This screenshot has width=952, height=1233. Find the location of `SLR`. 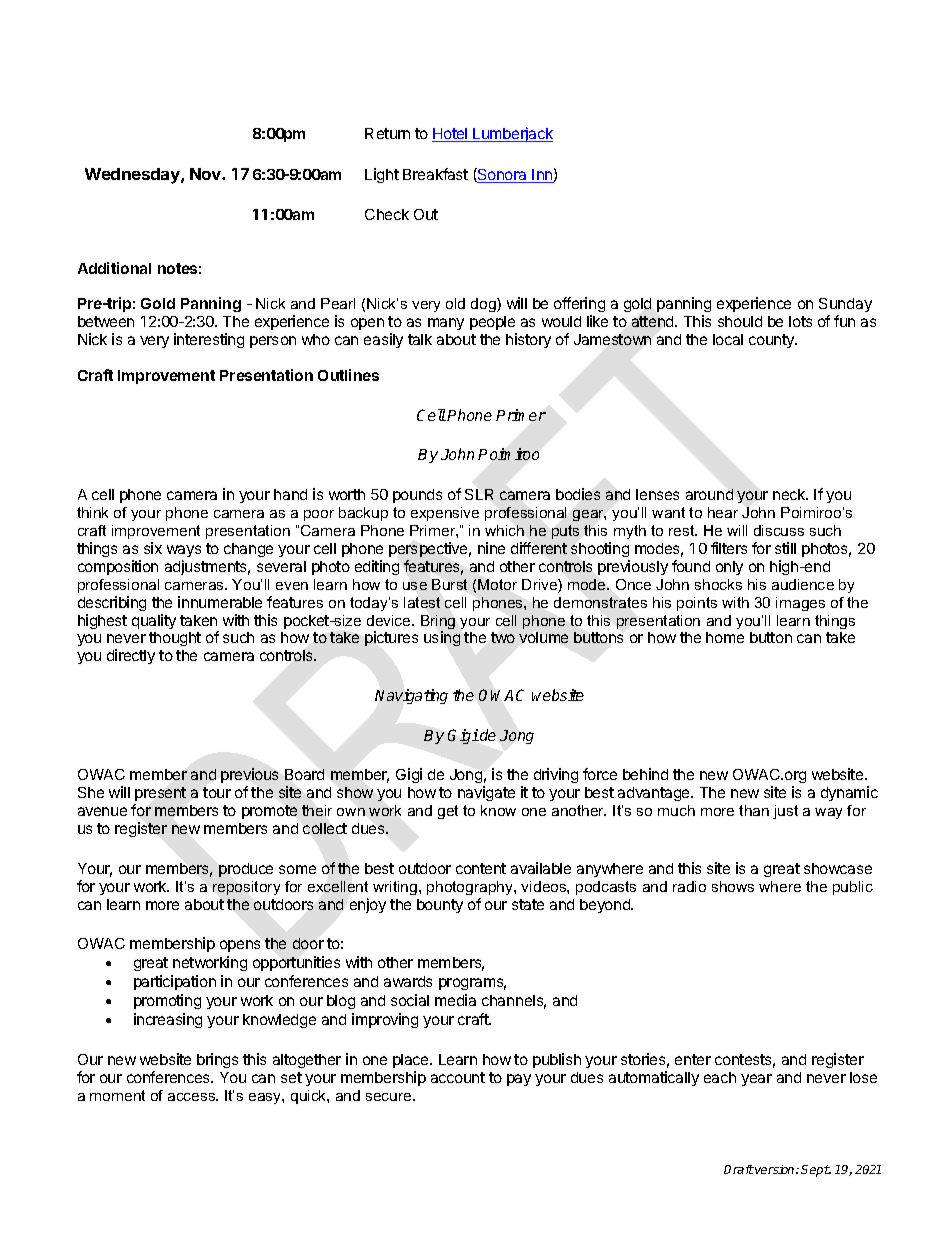

SLR is located at coordinates (479, 494).
